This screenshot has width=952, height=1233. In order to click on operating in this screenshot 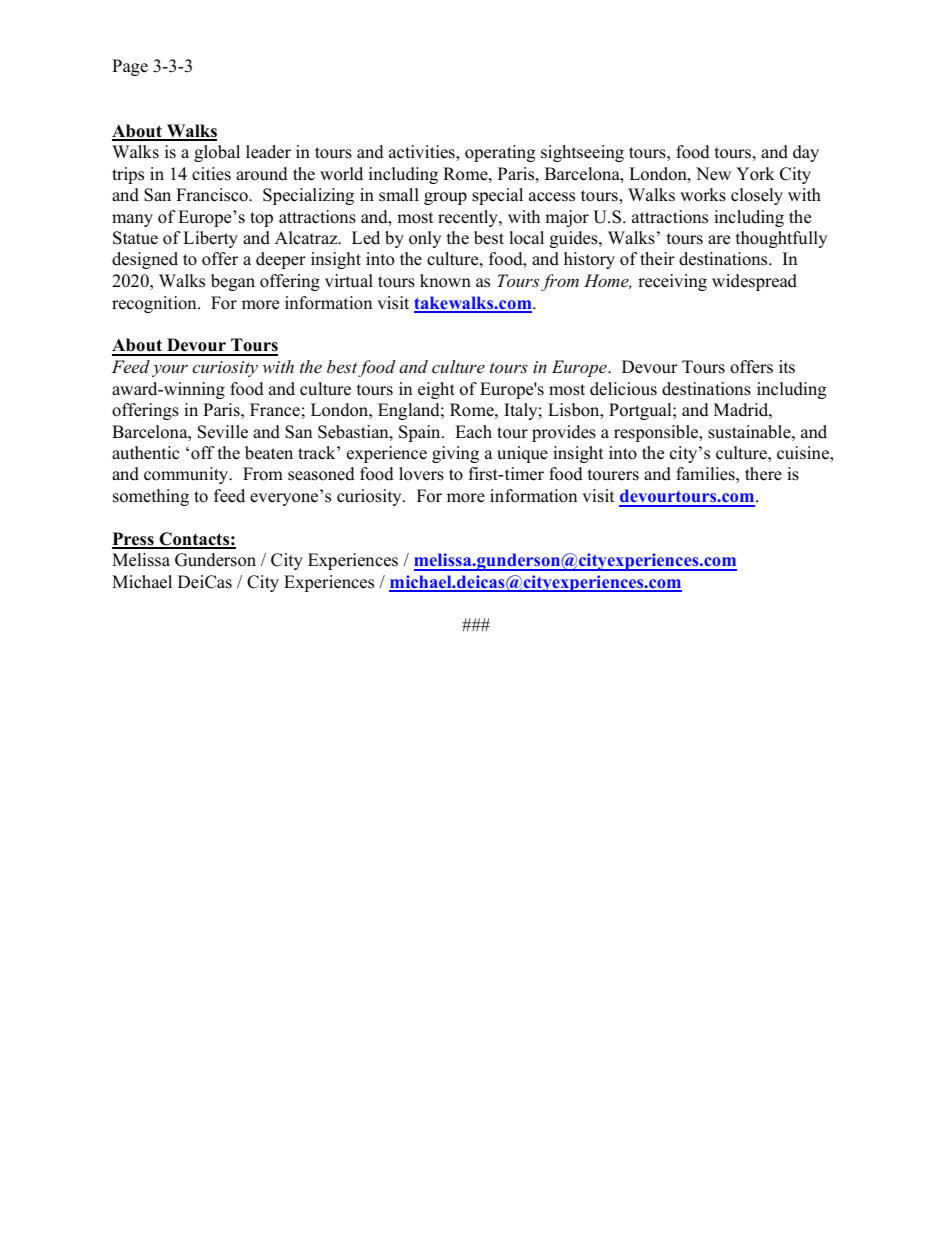, I will do `click(500, 153)`.
